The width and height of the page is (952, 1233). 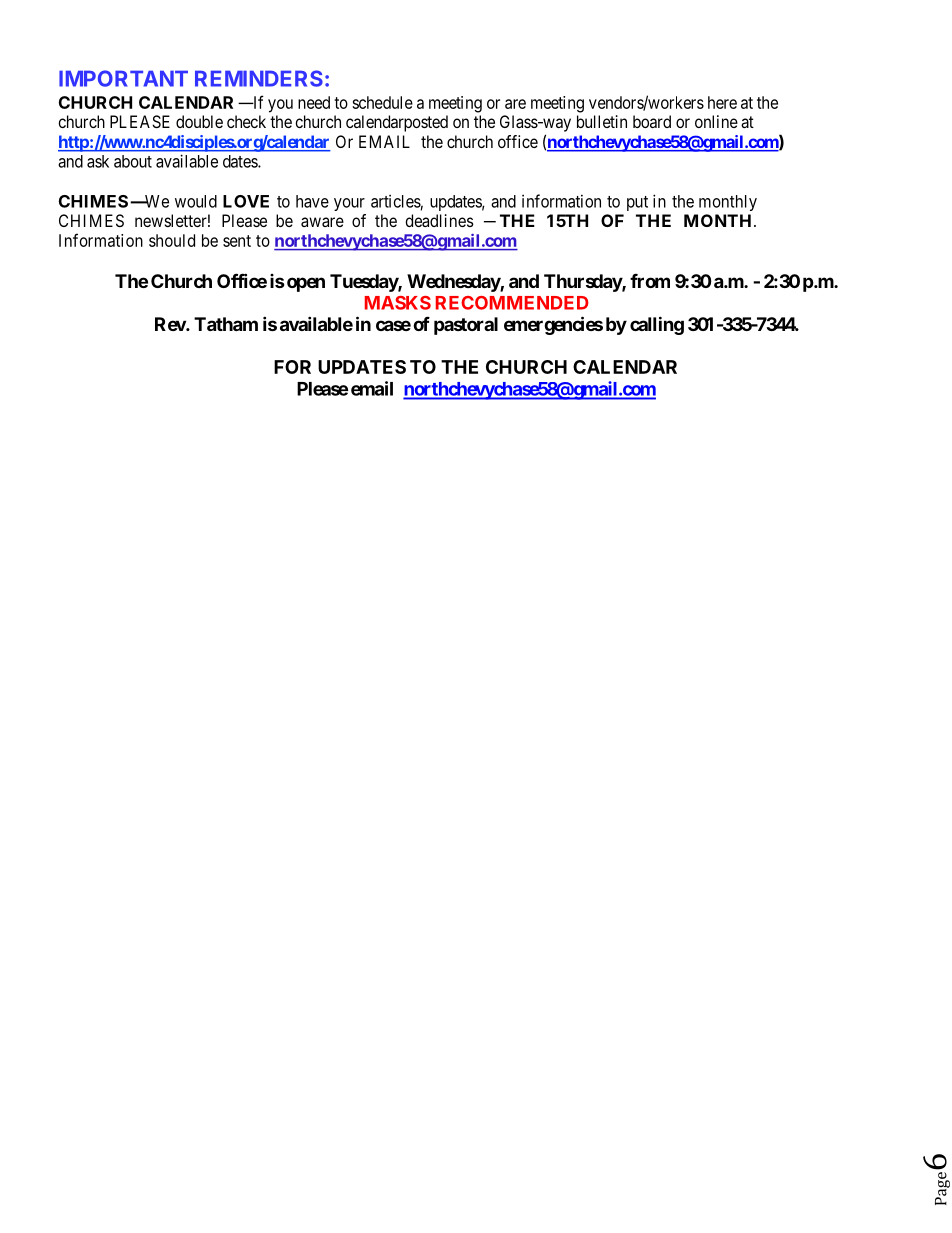 I want to click on schedule, so click(x=382, y=102).
